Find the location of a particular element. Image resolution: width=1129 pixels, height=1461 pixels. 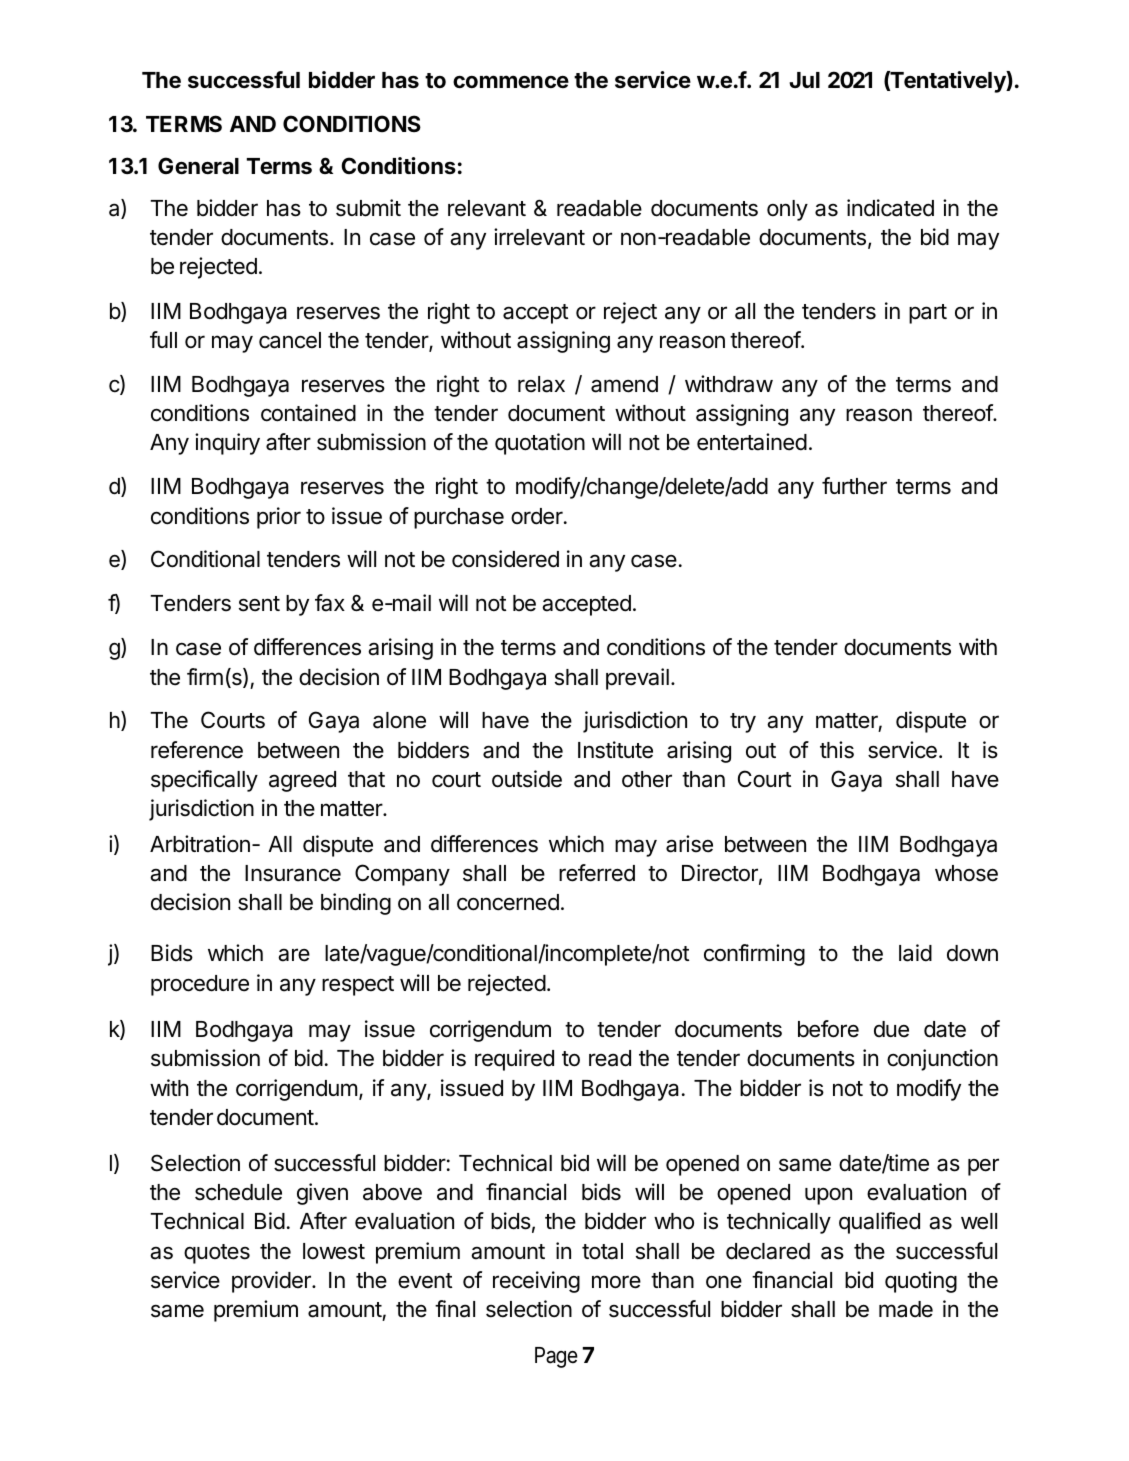

commence is located at coordinates (511, 82).
